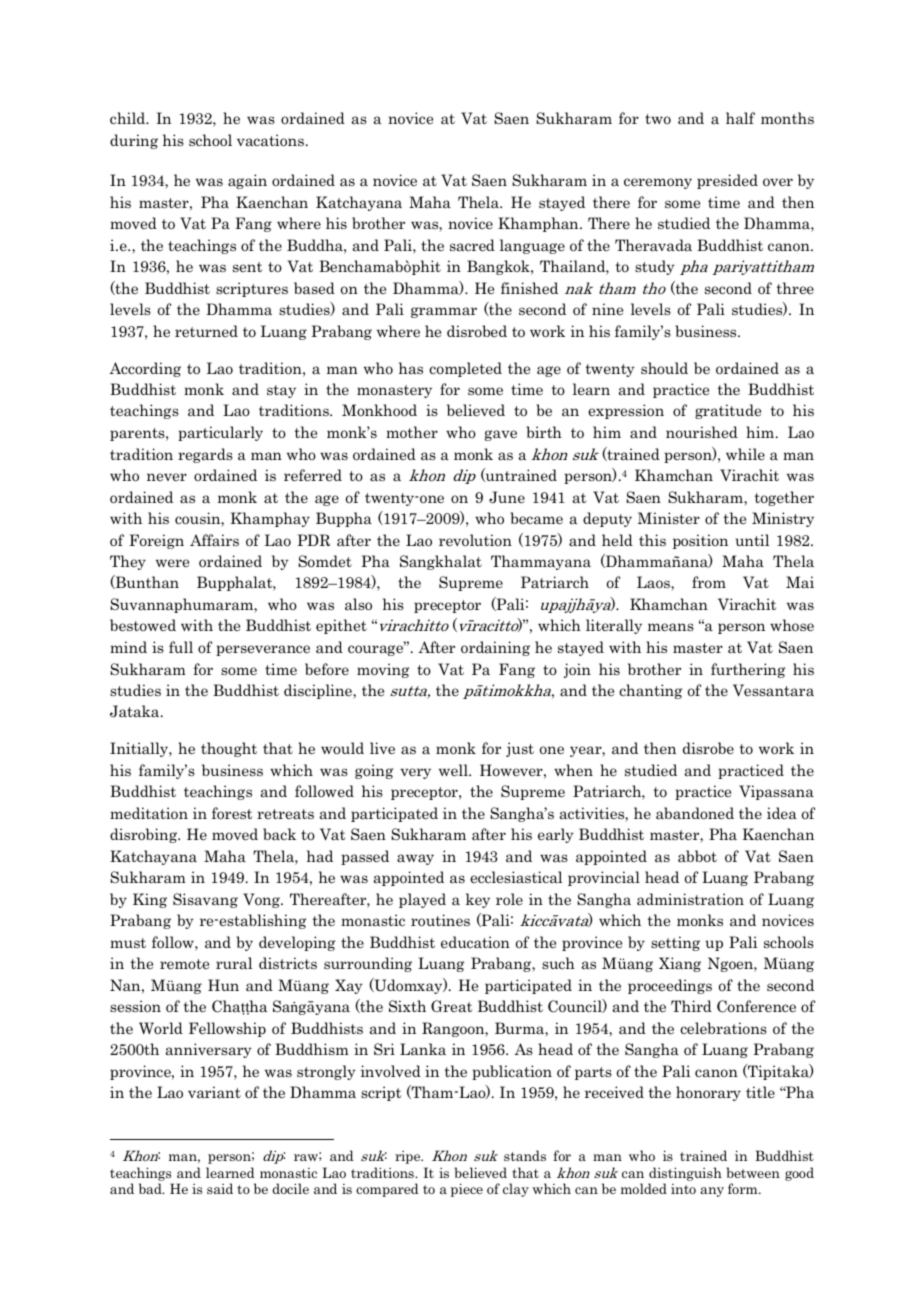 Image resolution: width=924 pixels, height=1308 pixels. What do you see at coordinates (695, 813) in the screenshot?
I see `abandoned` at bounding box center [695, 813].
